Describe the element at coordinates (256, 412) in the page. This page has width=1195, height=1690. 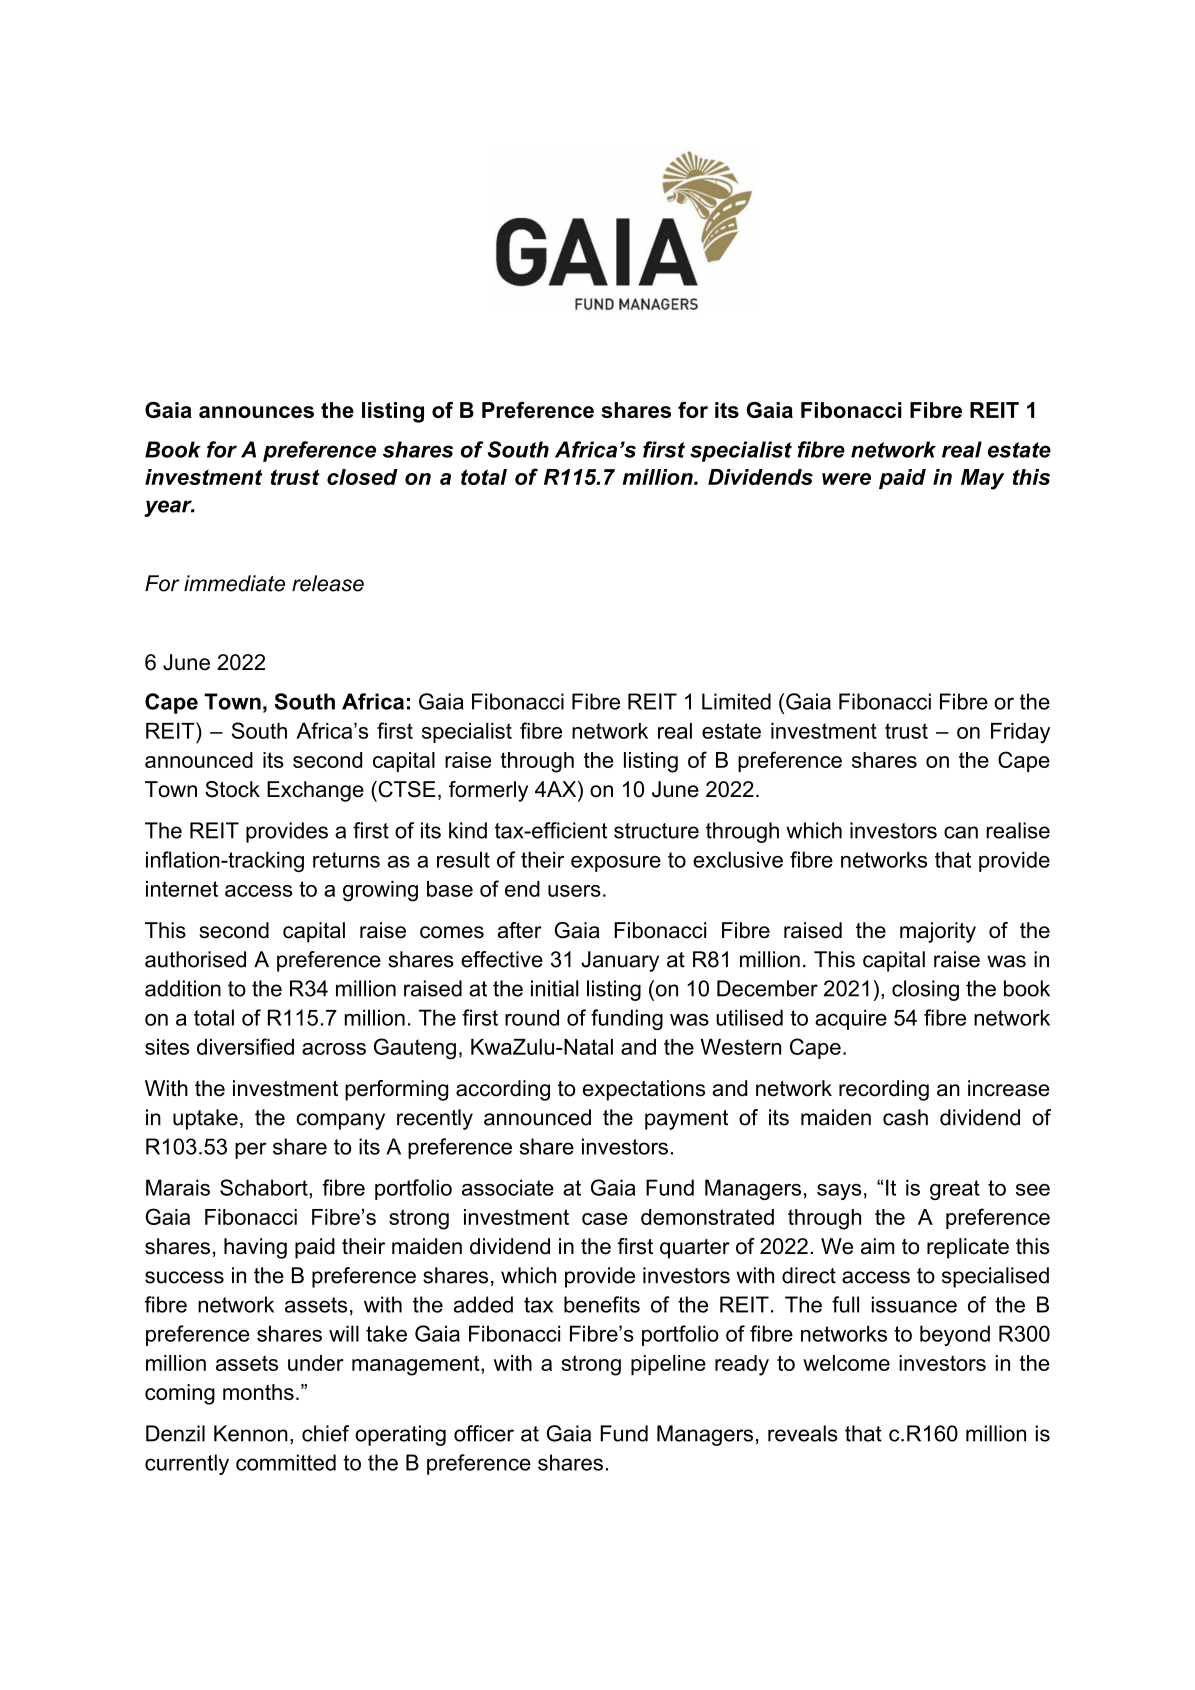
I see `announces` at that location.
